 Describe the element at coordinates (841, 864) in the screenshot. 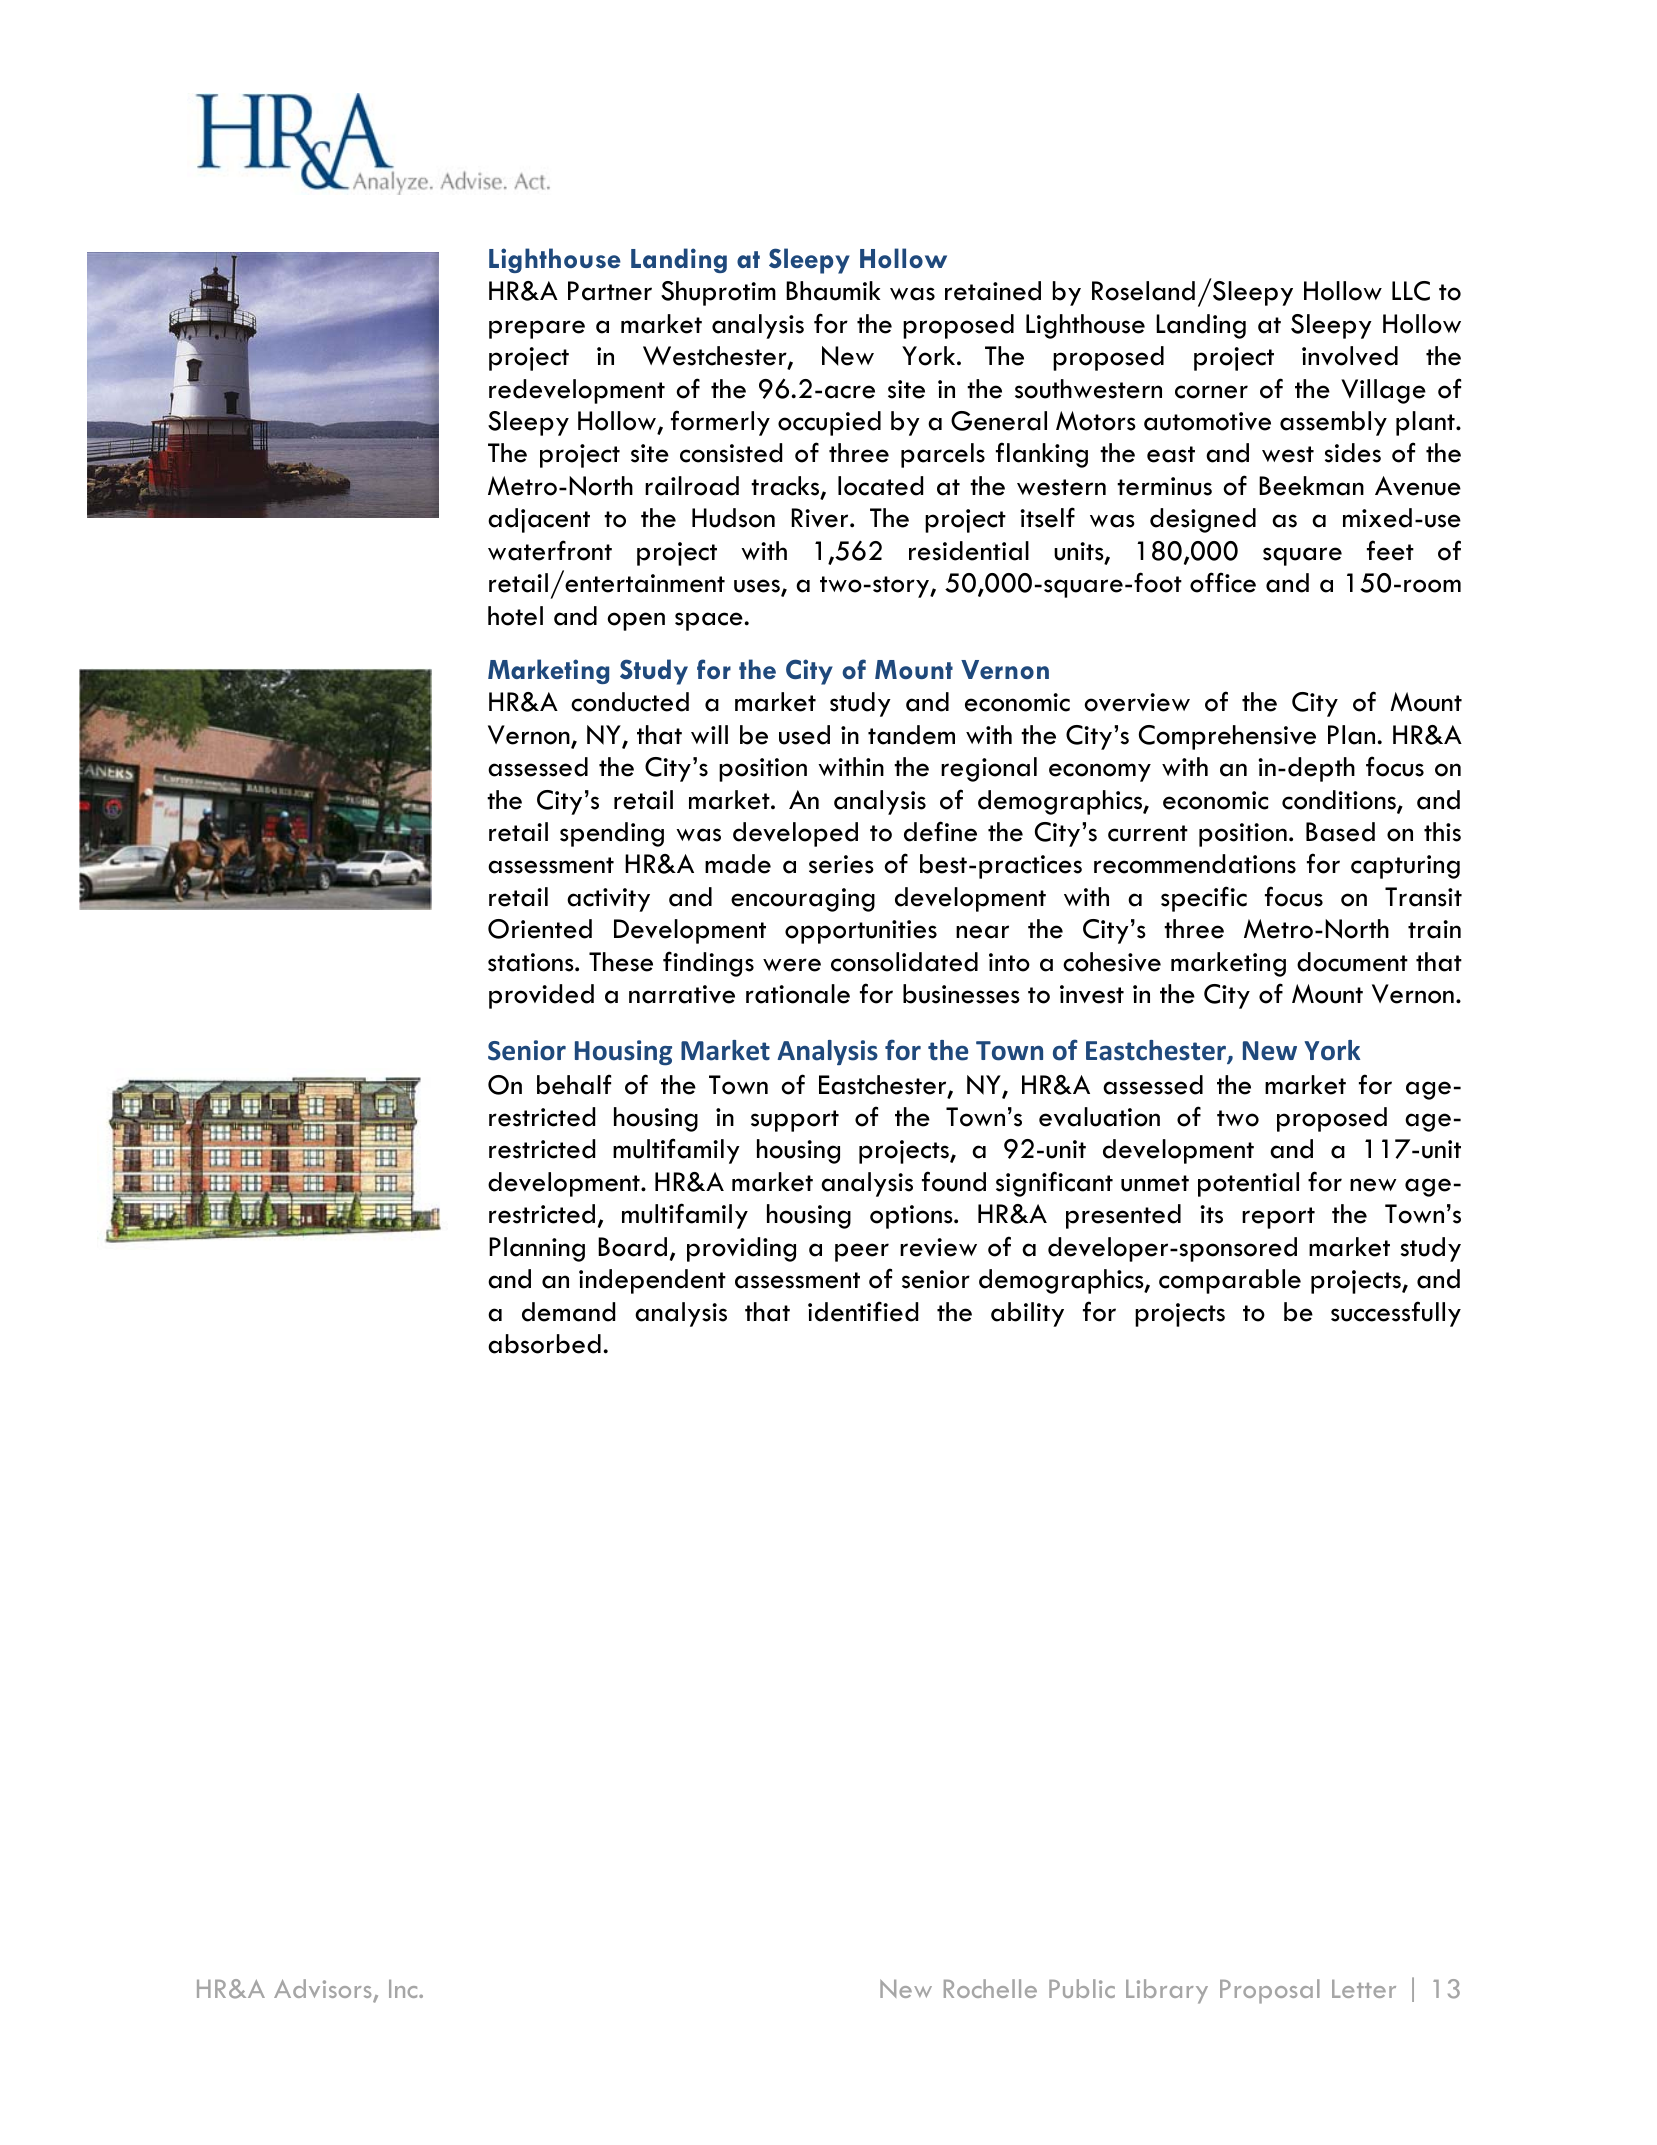

I see `series` at that location.
